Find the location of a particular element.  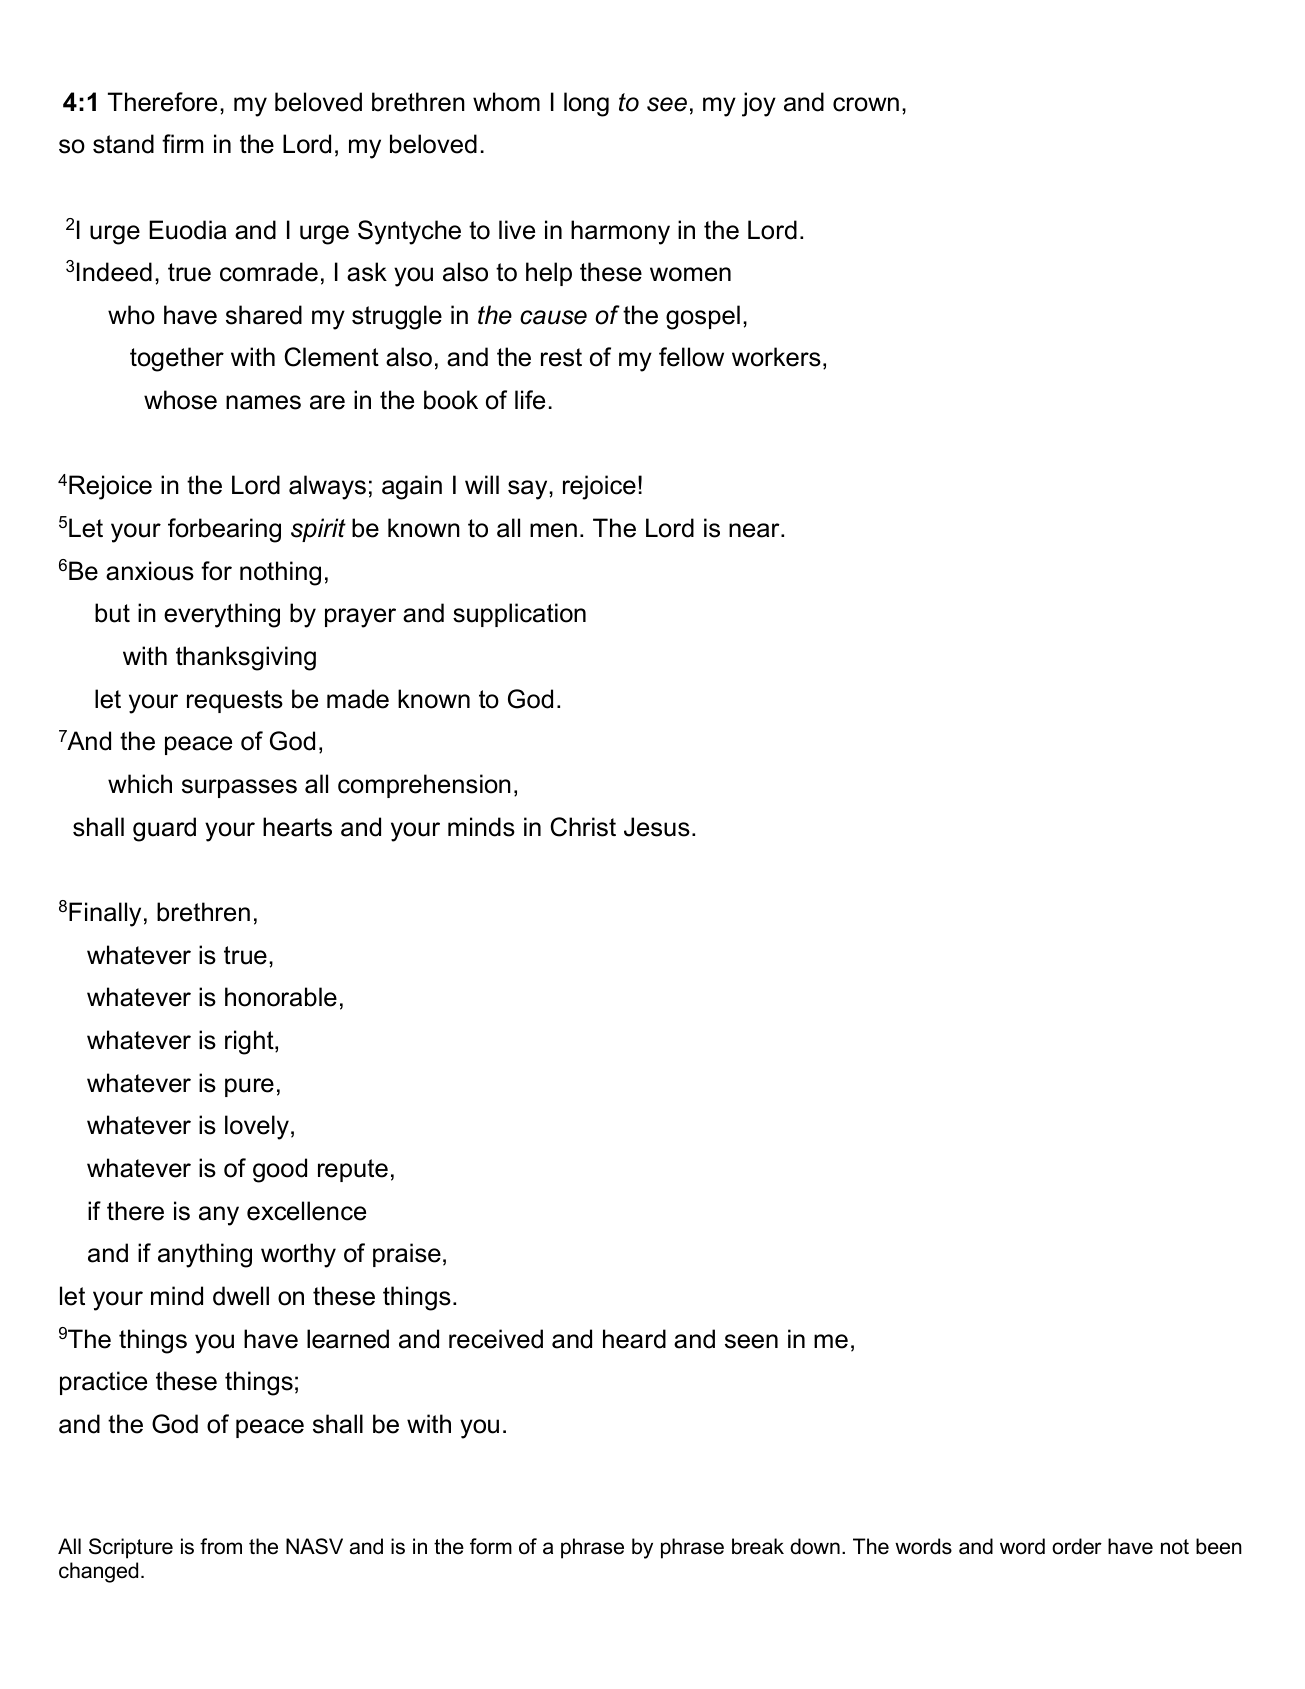

workers is located at coordinates (776, 357).
